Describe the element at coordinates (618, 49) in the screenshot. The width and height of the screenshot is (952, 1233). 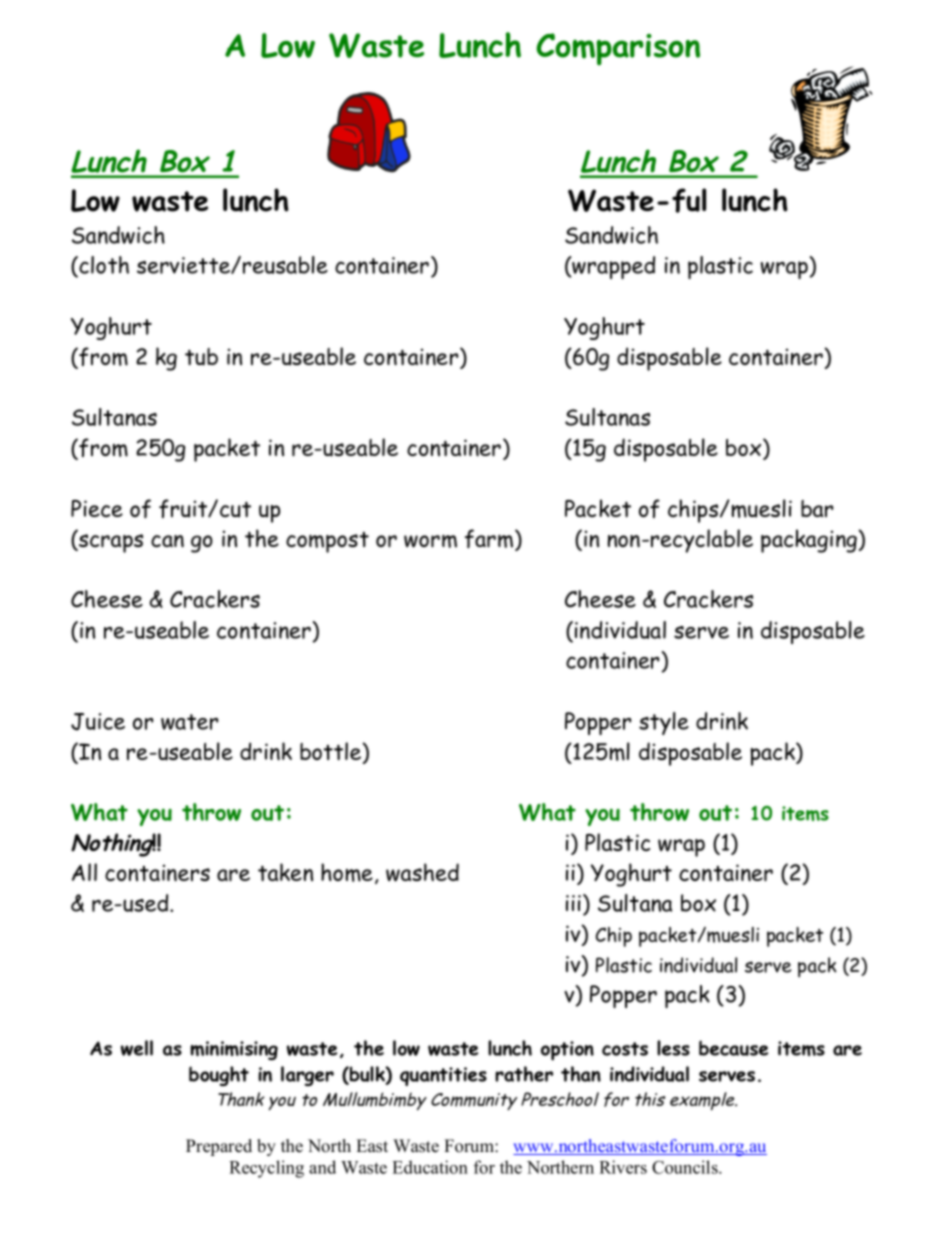
I see `Comparison` at that location.
